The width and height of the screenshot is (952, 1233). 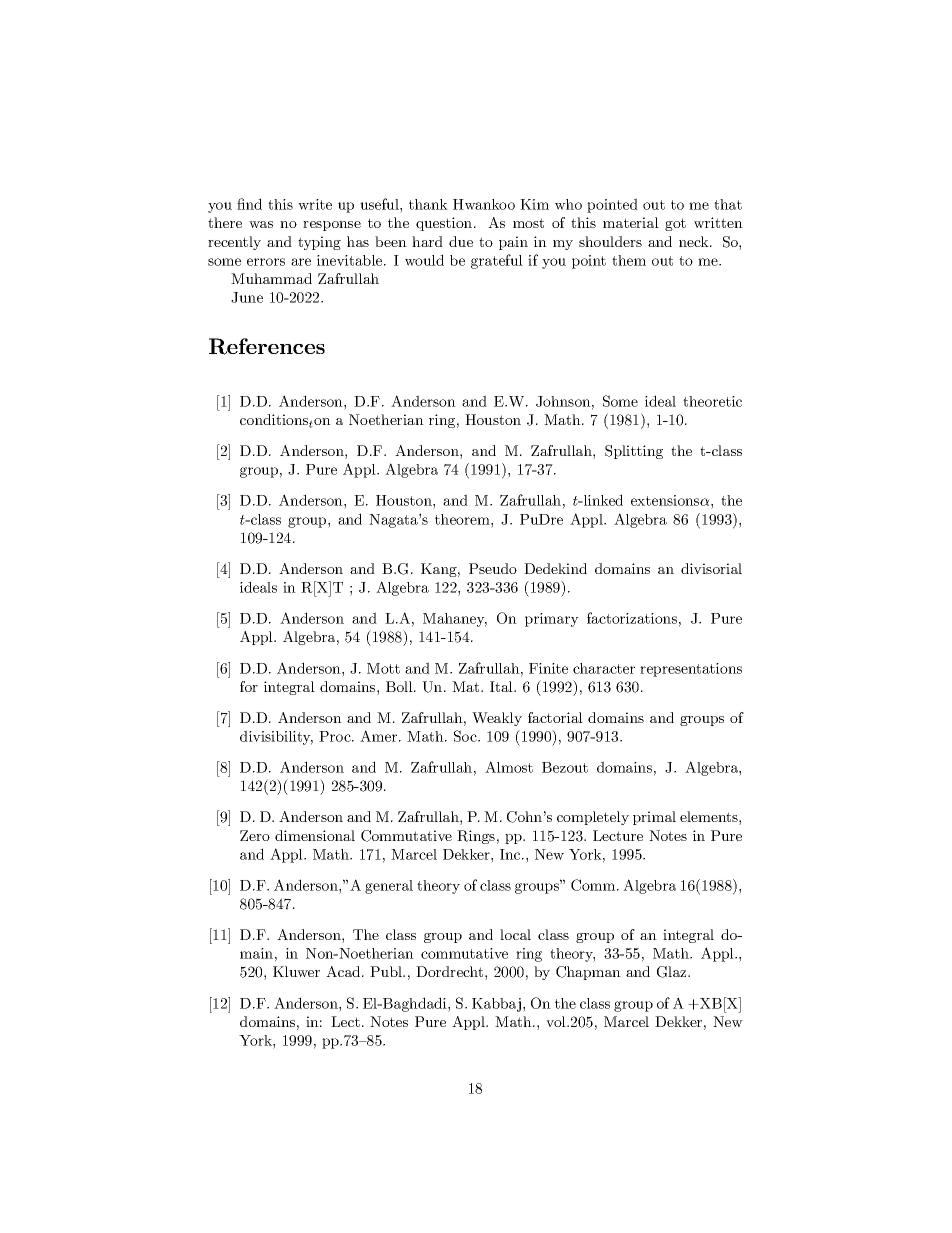 I want to click on Pseudo, so click(x=493, y=568).
